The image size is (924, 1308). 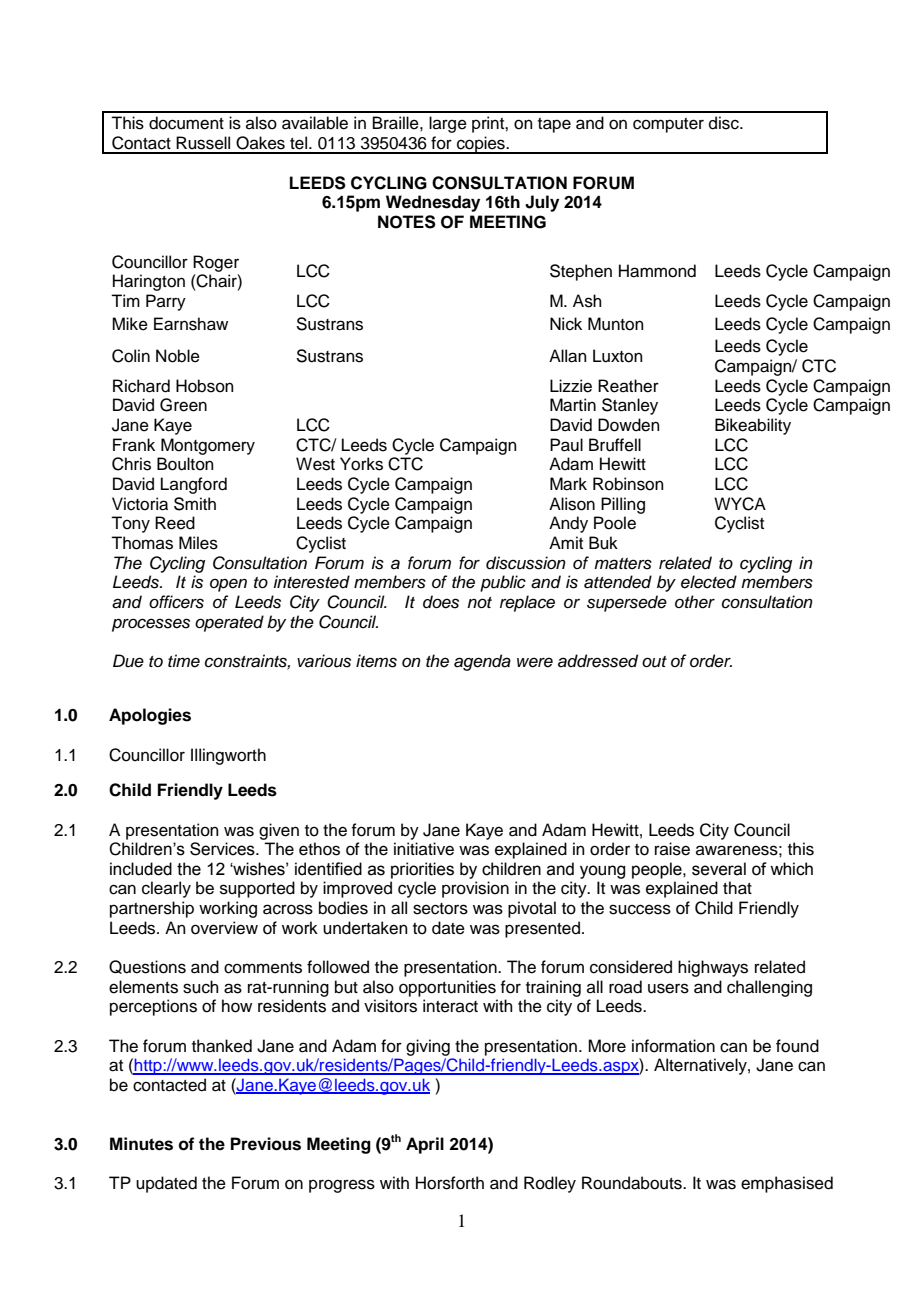 What do you see at coordinates (184, 661) in the screenshot?
I see `time` at bounding box center [184, 661].
